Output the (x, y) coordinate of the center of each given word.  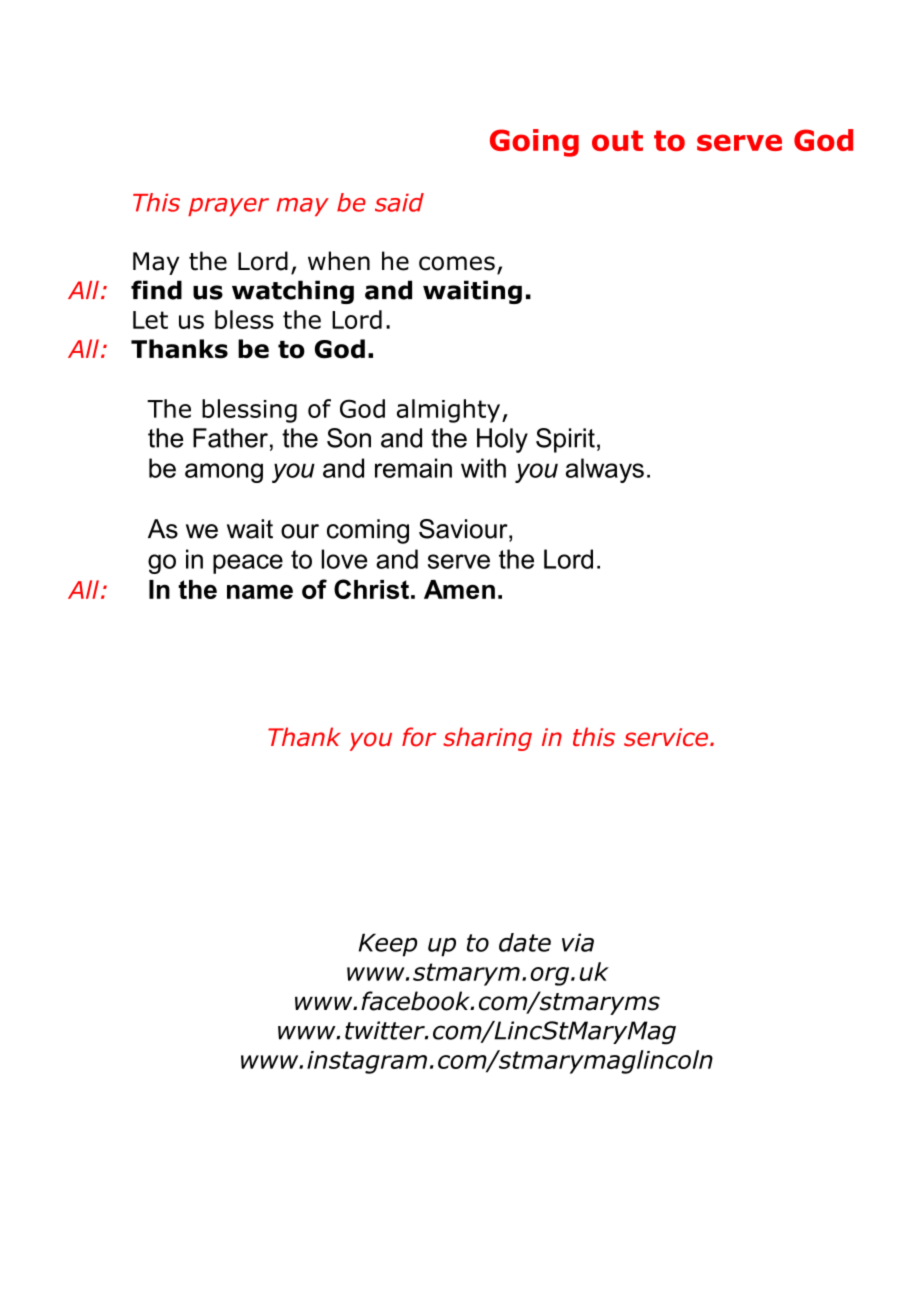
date (525, 942)
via (578, 942)
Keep (388, 945)
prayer (228, 207)
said (399, 202)
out (617, 140)
